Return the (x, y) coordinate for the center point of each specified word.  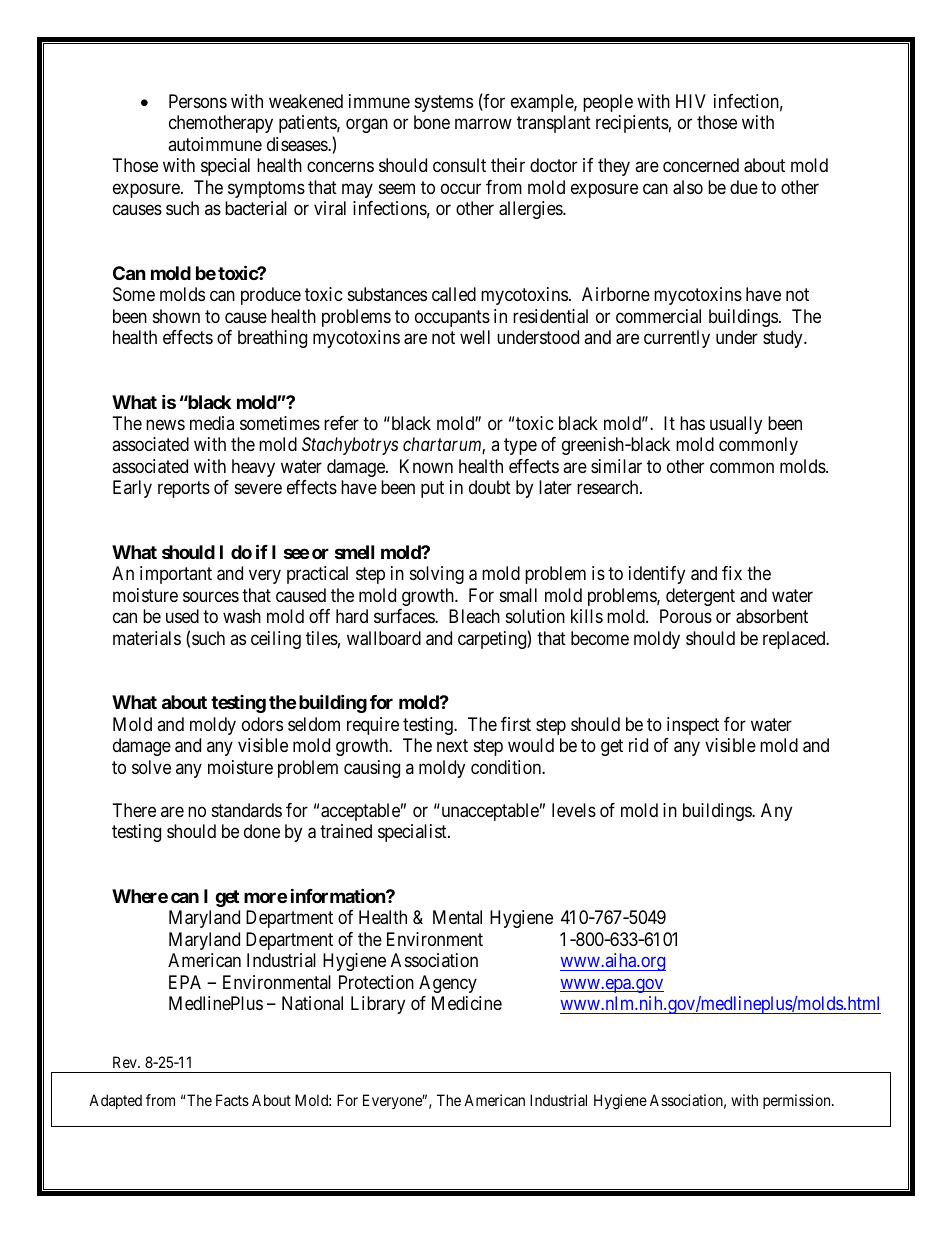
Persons (198, 101)
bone (432, 122)
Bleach (474, 616)
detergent (700, 597)
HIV (691, 101)
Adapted (115, 1101)
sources (211, 596)
